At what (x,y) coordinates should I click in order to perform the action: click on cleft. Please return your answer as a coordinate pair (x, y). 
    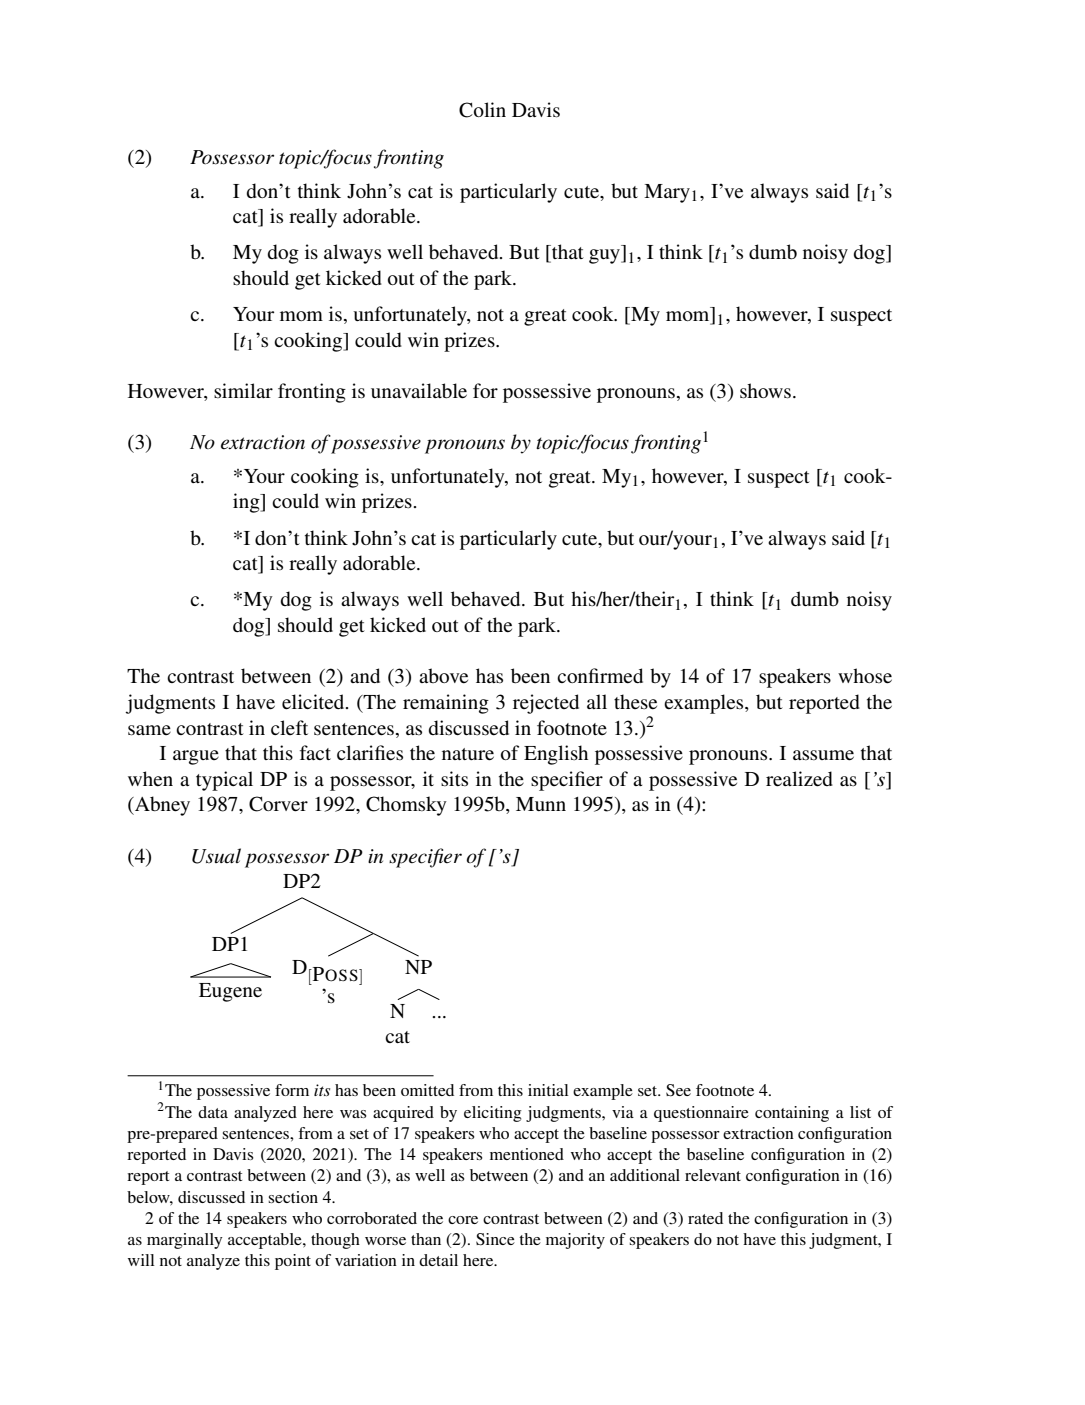
    Looking at the image, I should click on (289, 727).
